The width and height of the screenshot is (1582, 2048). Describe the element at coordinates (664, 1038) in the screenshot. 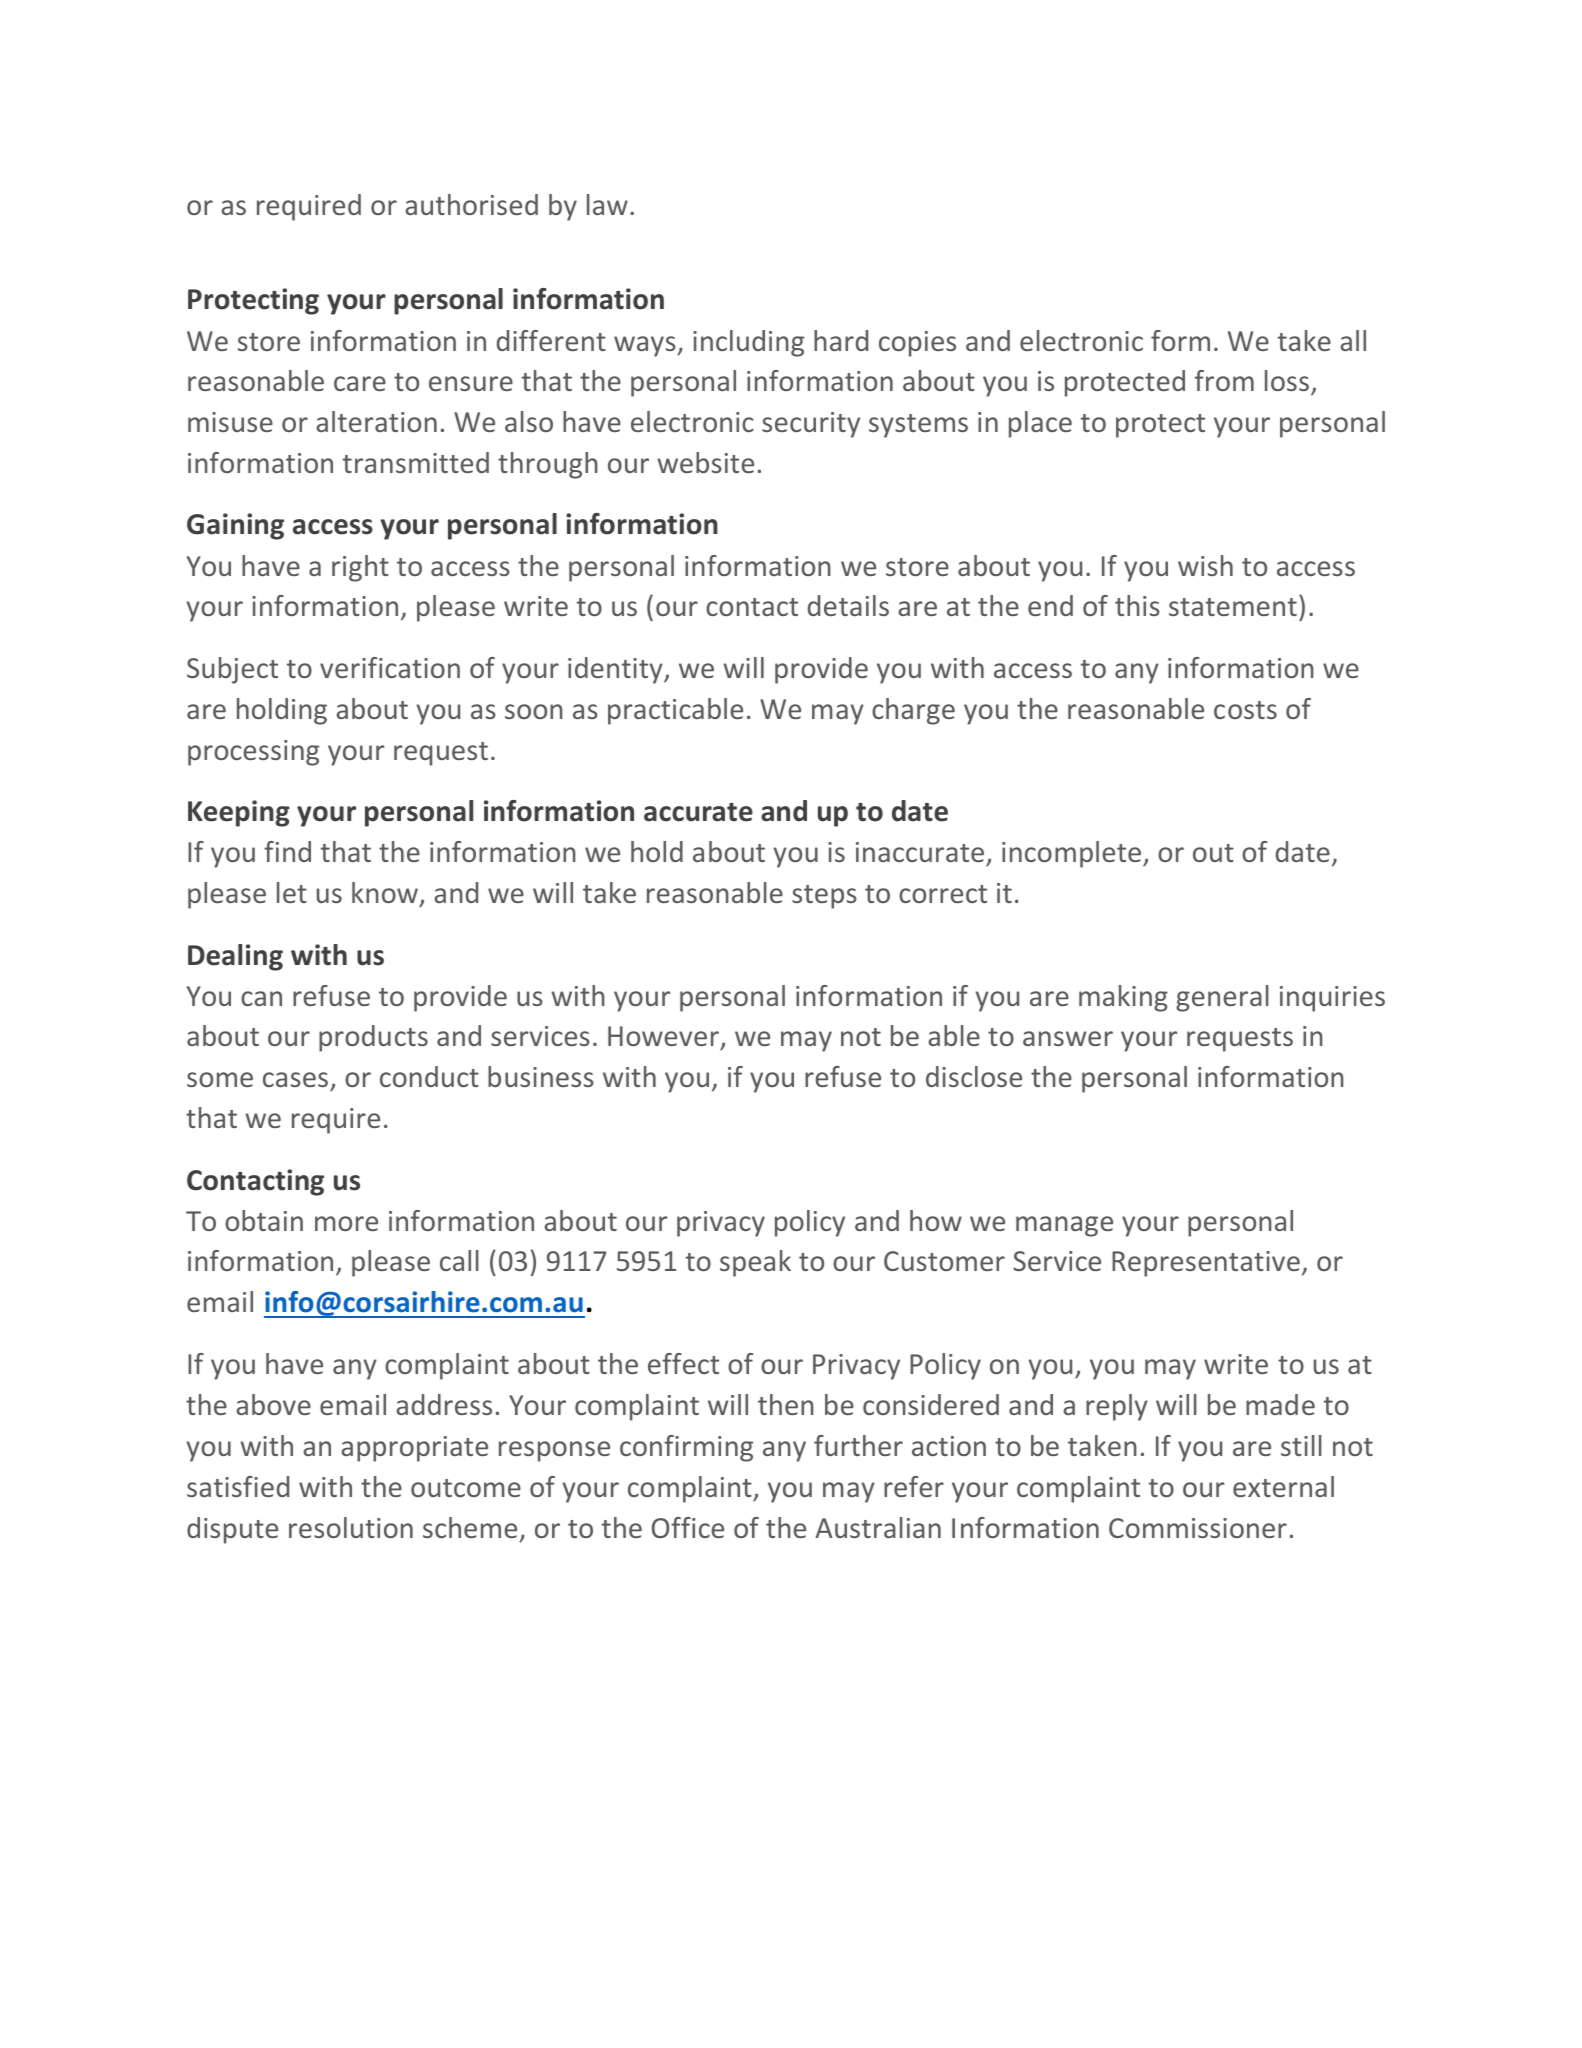

I see `However` at that location.
